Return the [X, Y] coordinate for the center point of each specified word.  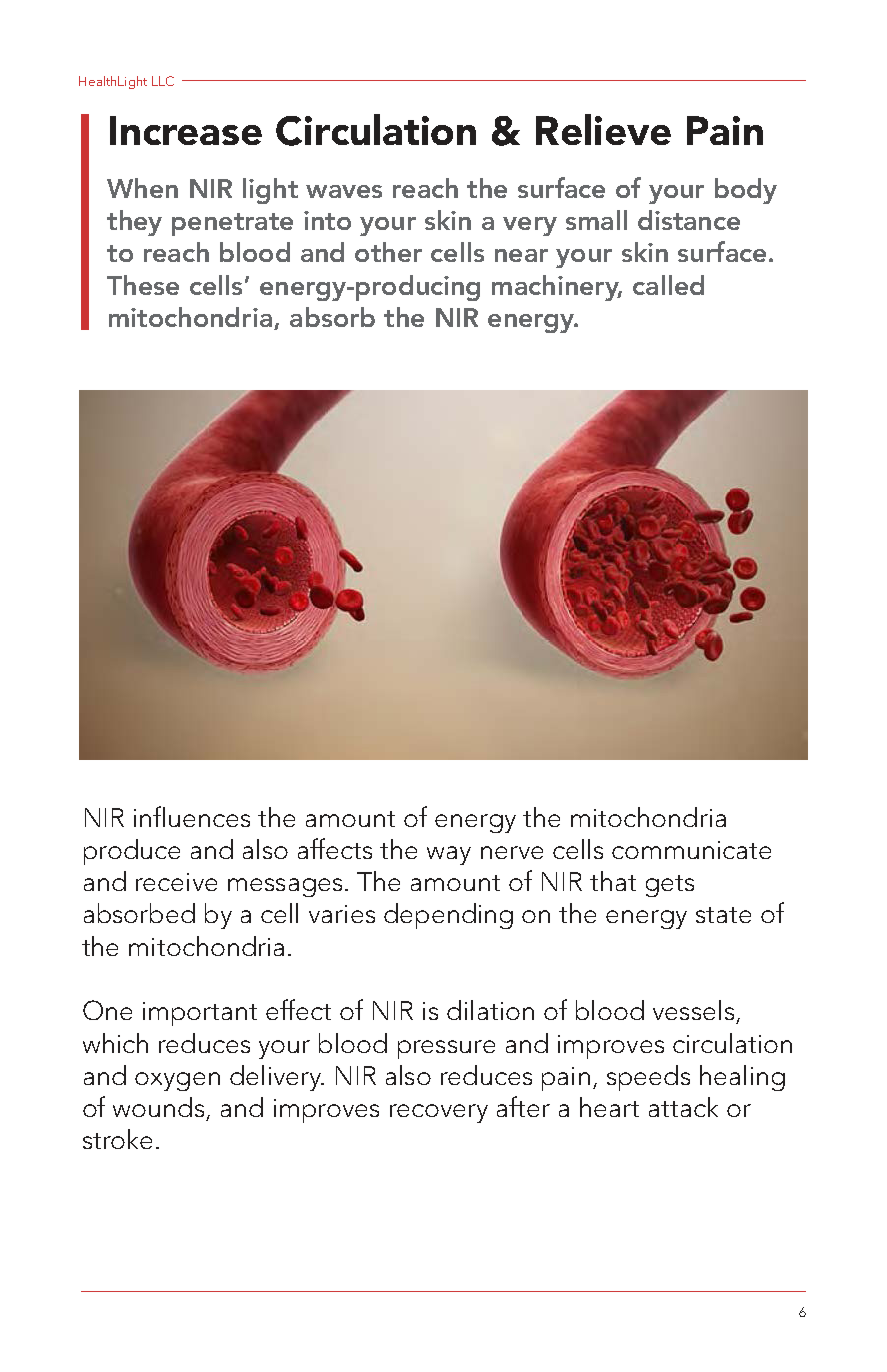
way [449, 855]
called [668, 285]
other [388, 252]
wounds [158, 1107]
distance [689, 220]
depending [448, 916]
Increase [186, 130]
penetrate [232, 224]
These [143, 285]
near [521, 255]
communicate [691, 850]
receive [176, 882]
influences [192, 816]
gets [670, 886]
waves [344, 191]
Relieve [603, 129]
